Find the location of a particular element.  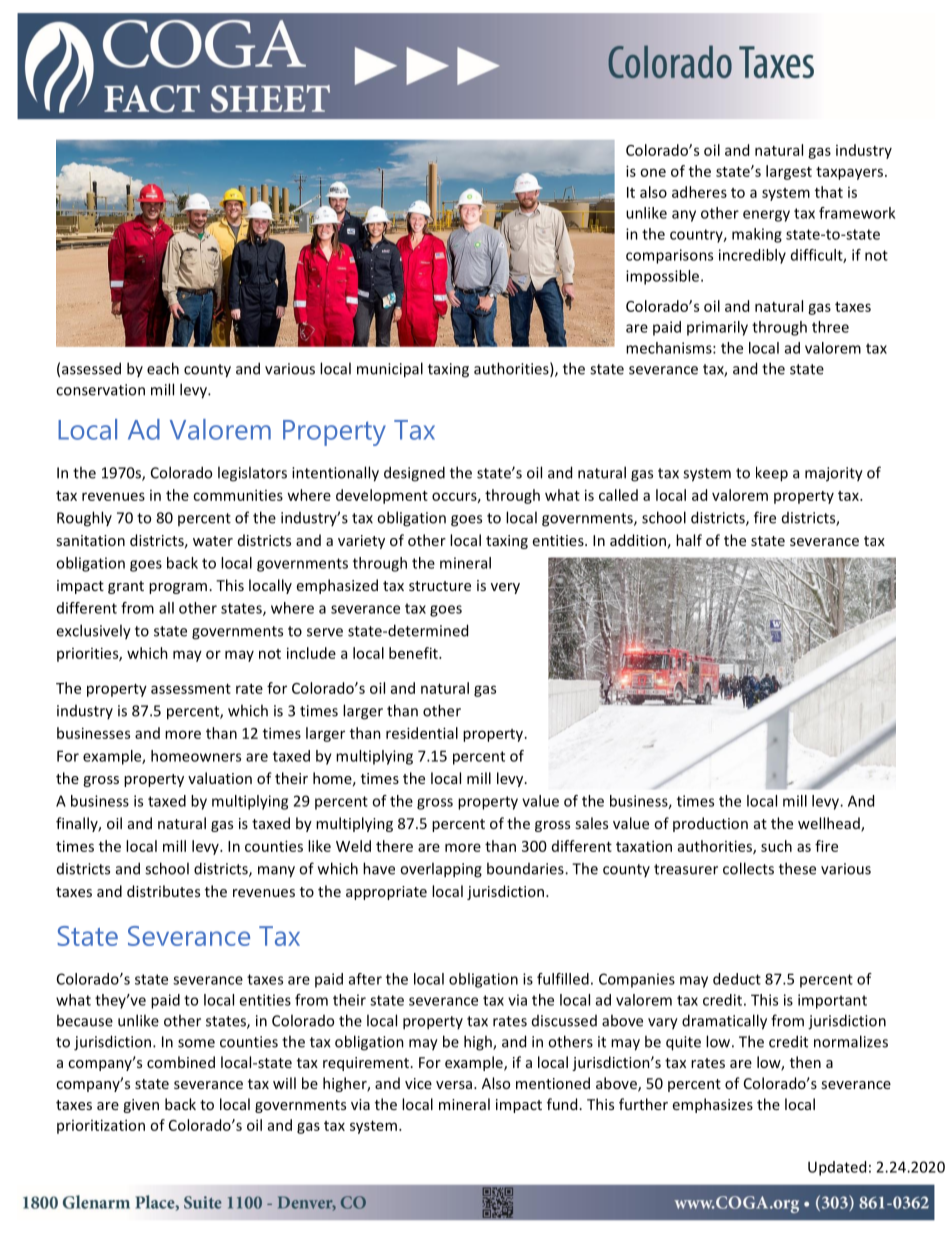

given is located at coordinates (141, 1106).
